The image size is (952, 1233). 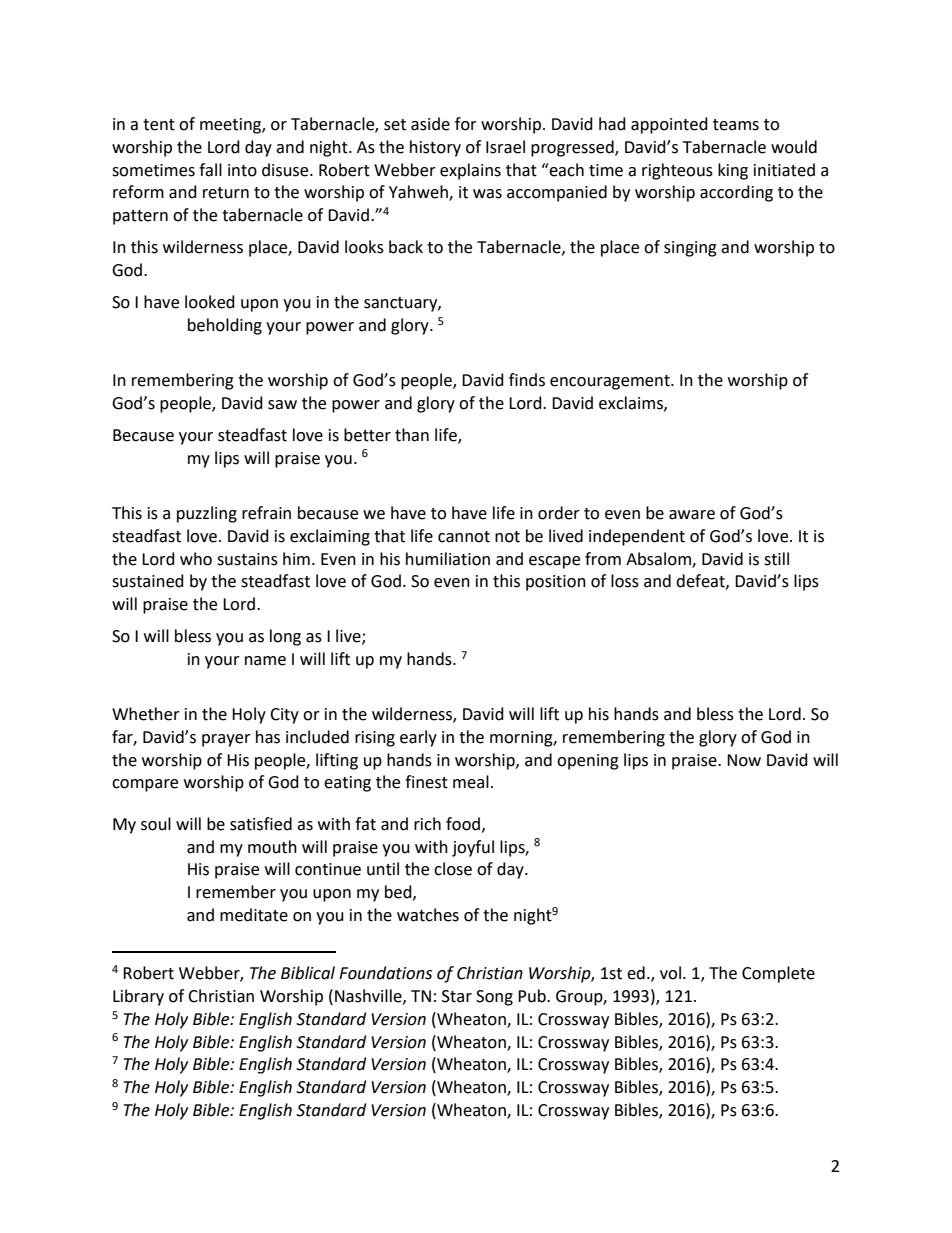 What do you see at coordinates (196, 559) in the screenshot?
I see `who` at bounding box center [196, 559].
